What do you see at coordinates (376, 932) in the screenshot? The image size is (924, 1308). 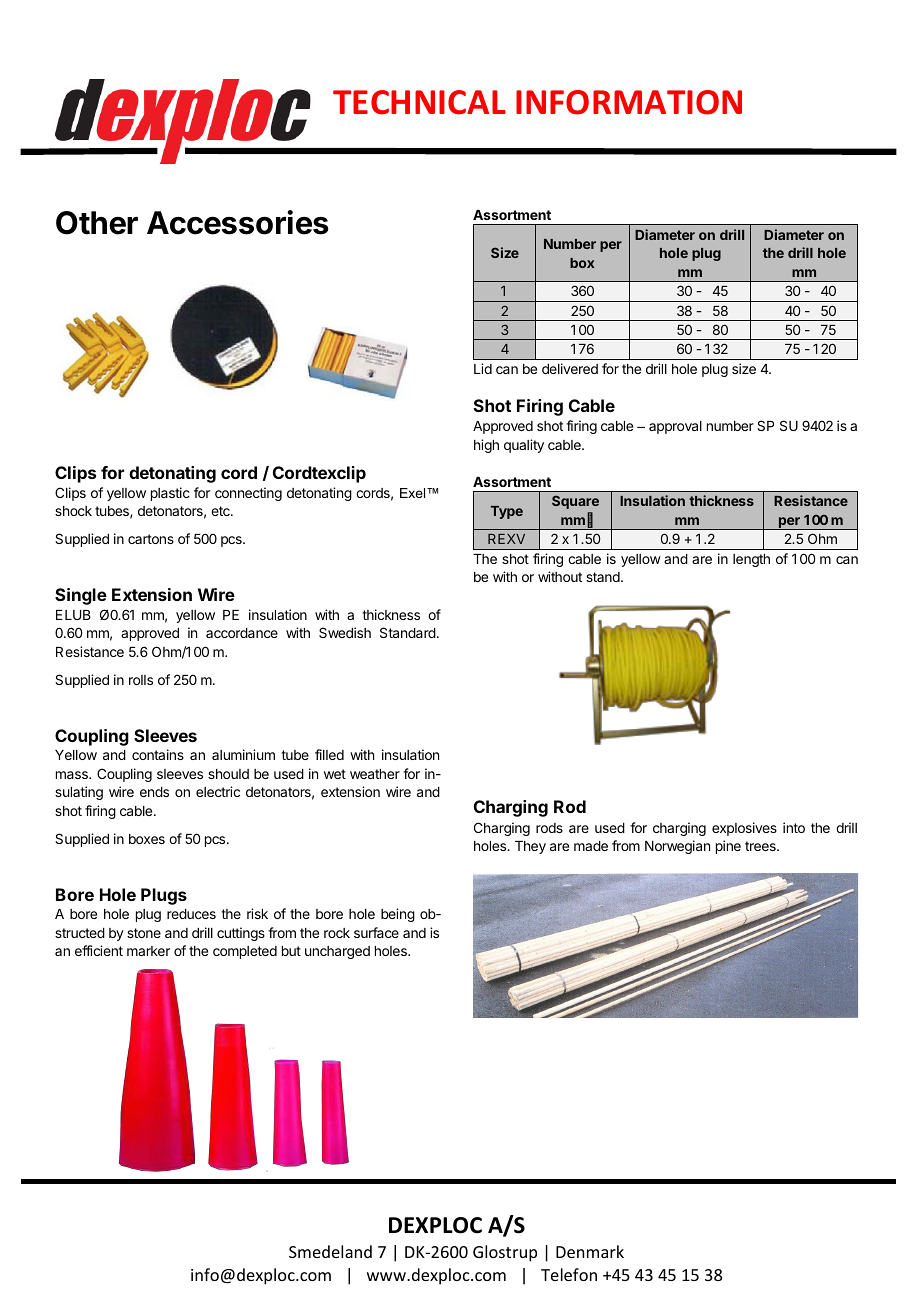 I see `surface` at bounding box center [376, 932].
